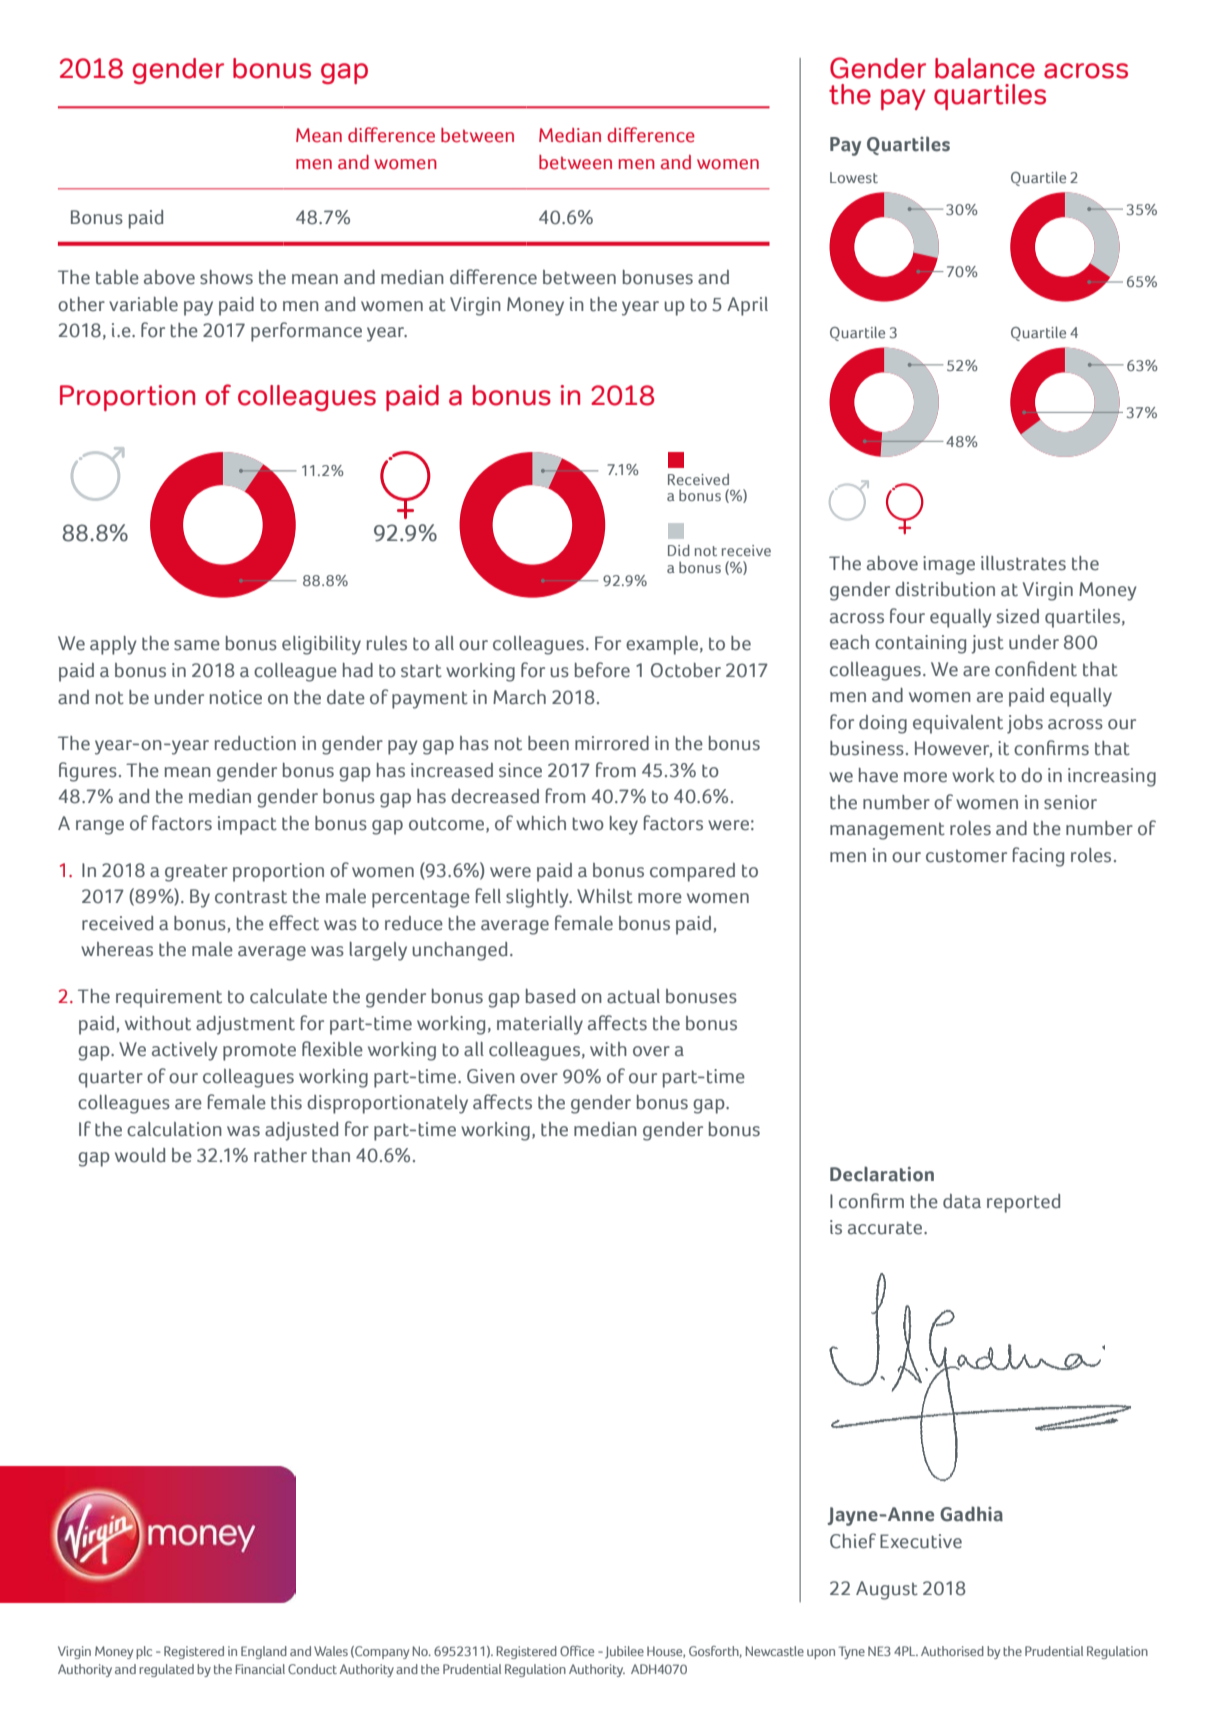  What do you see at coordinates (962, 1201) in the image?
I see `data` at bounding box center [962, 1201].
